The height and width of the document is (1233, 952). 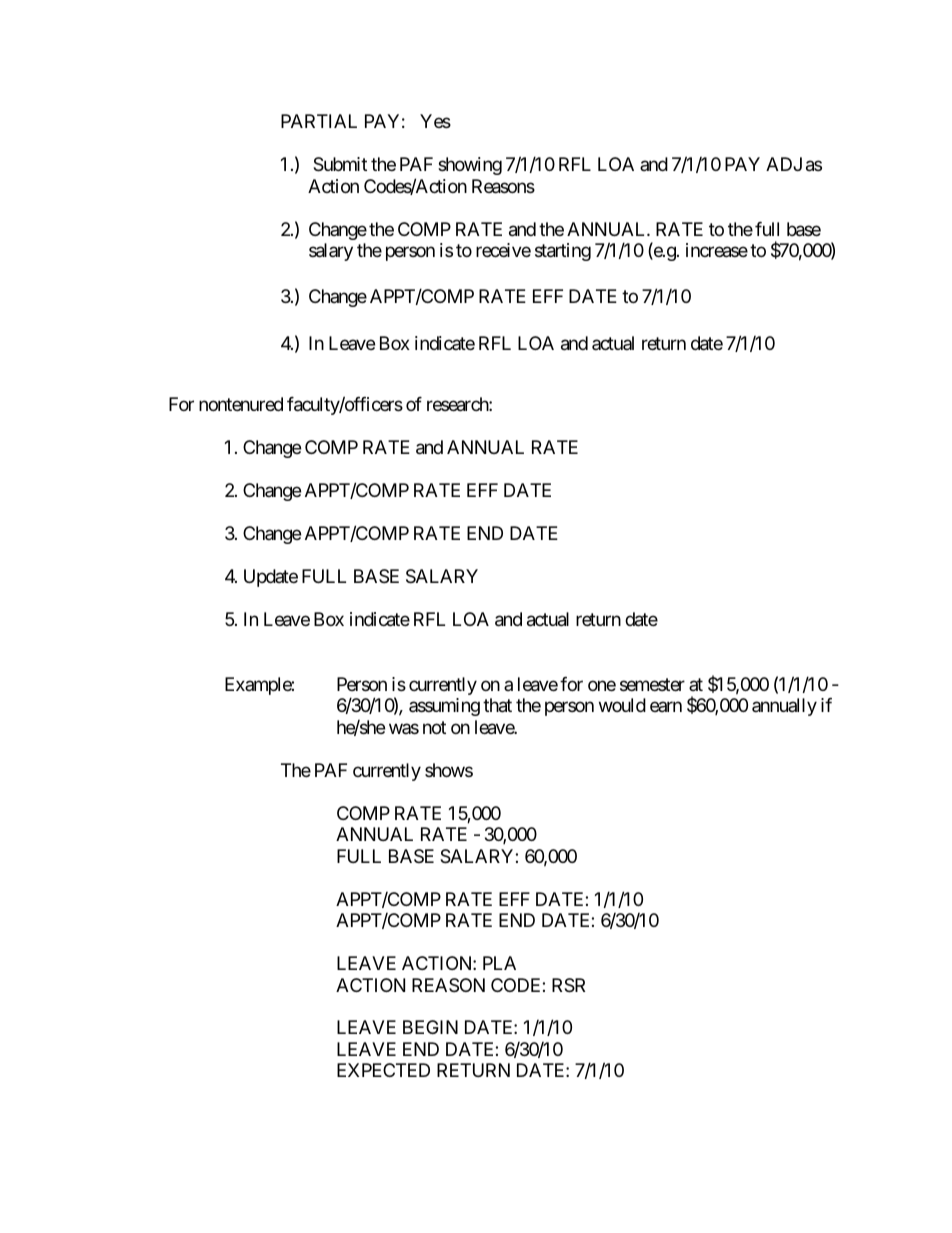 I want to click on starting, so click(x=563, y=252).
